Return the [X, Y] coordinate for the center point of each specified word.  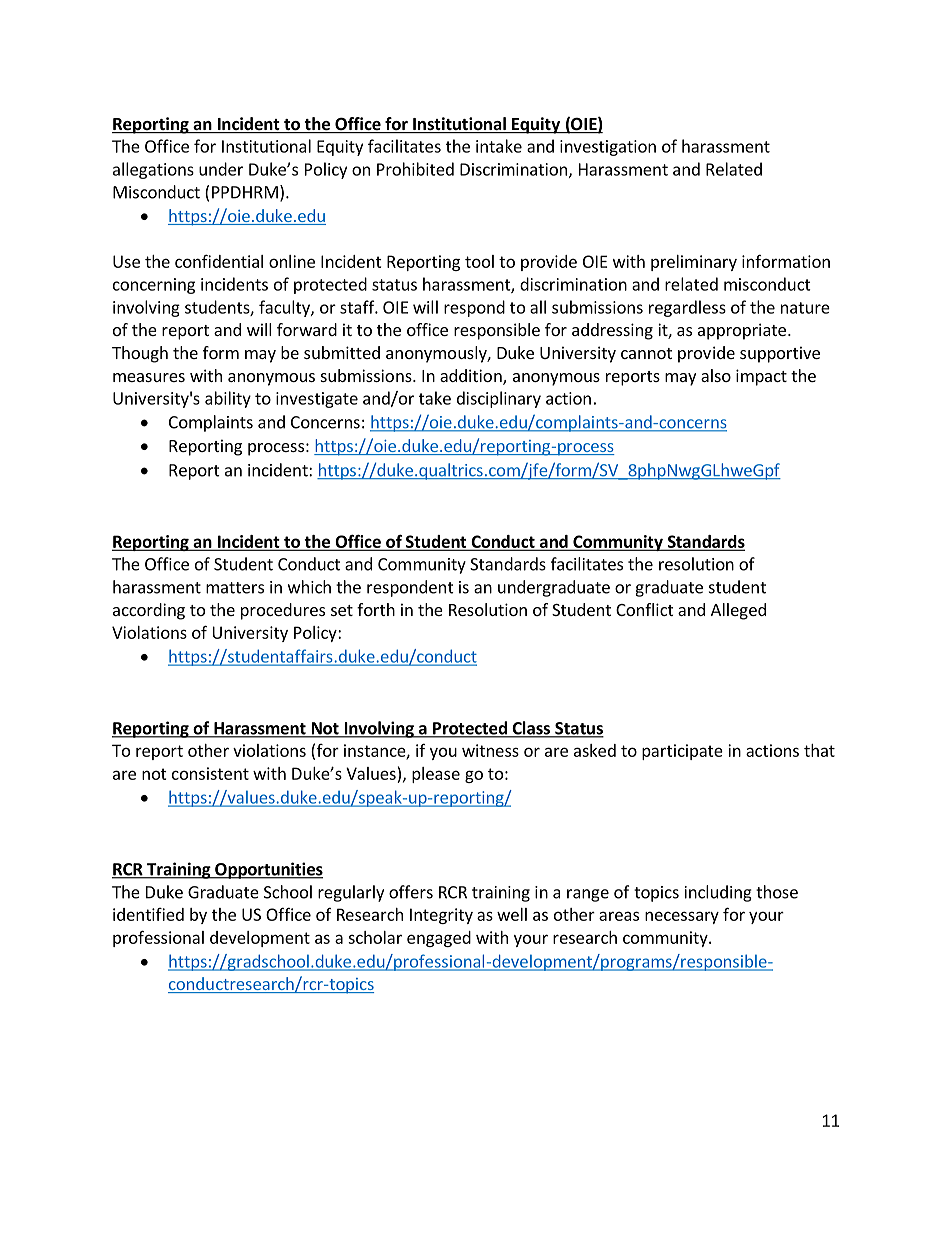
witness [490, 750]
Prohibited [415, 169]
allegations [153, 170]
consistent [210, 773]
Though [140, 354]
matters [235, 588]
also [716, 375]
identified [148, 914]
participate [682, 752]
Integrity [441, 916]
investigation [608, 148]
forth [376, 609]
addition [472, 377]
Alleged [738, 611]
